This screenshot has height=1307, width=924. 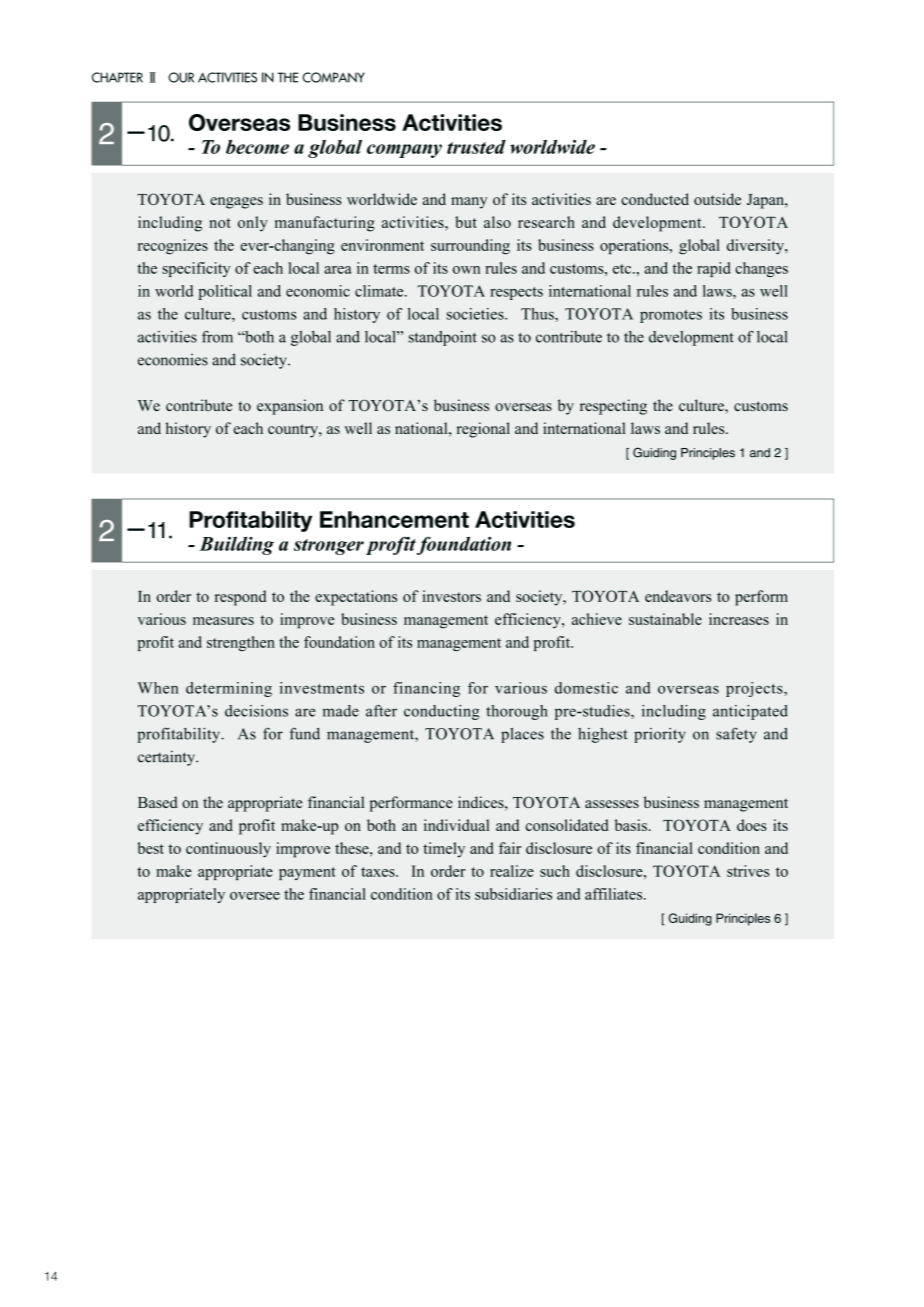 What do you see at coordinates (671, 316) in the screenshot?
I see `promotes` at bounding box center [671, 316].
